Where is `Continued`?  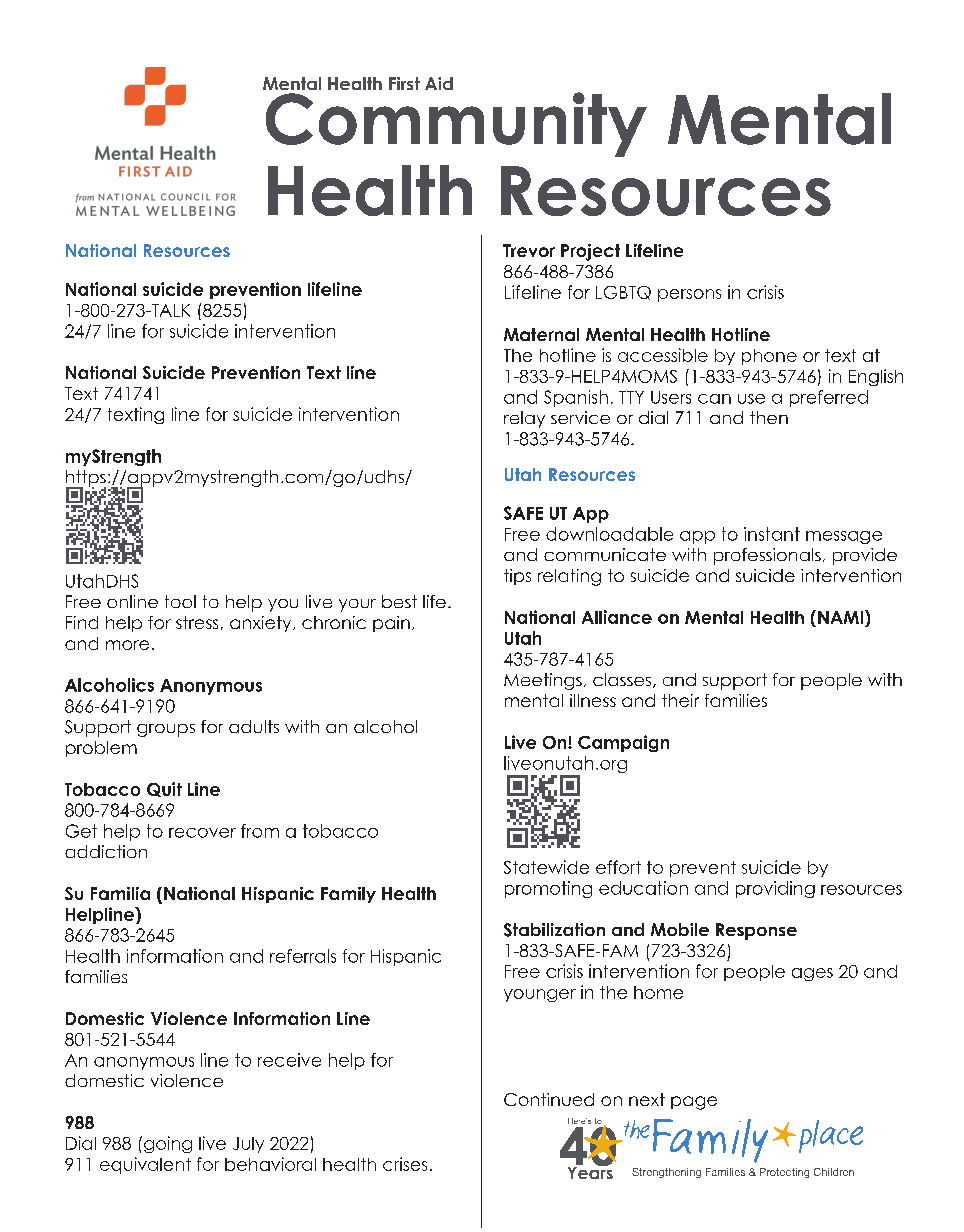 Continued is located at coordinates (549, 1099).
